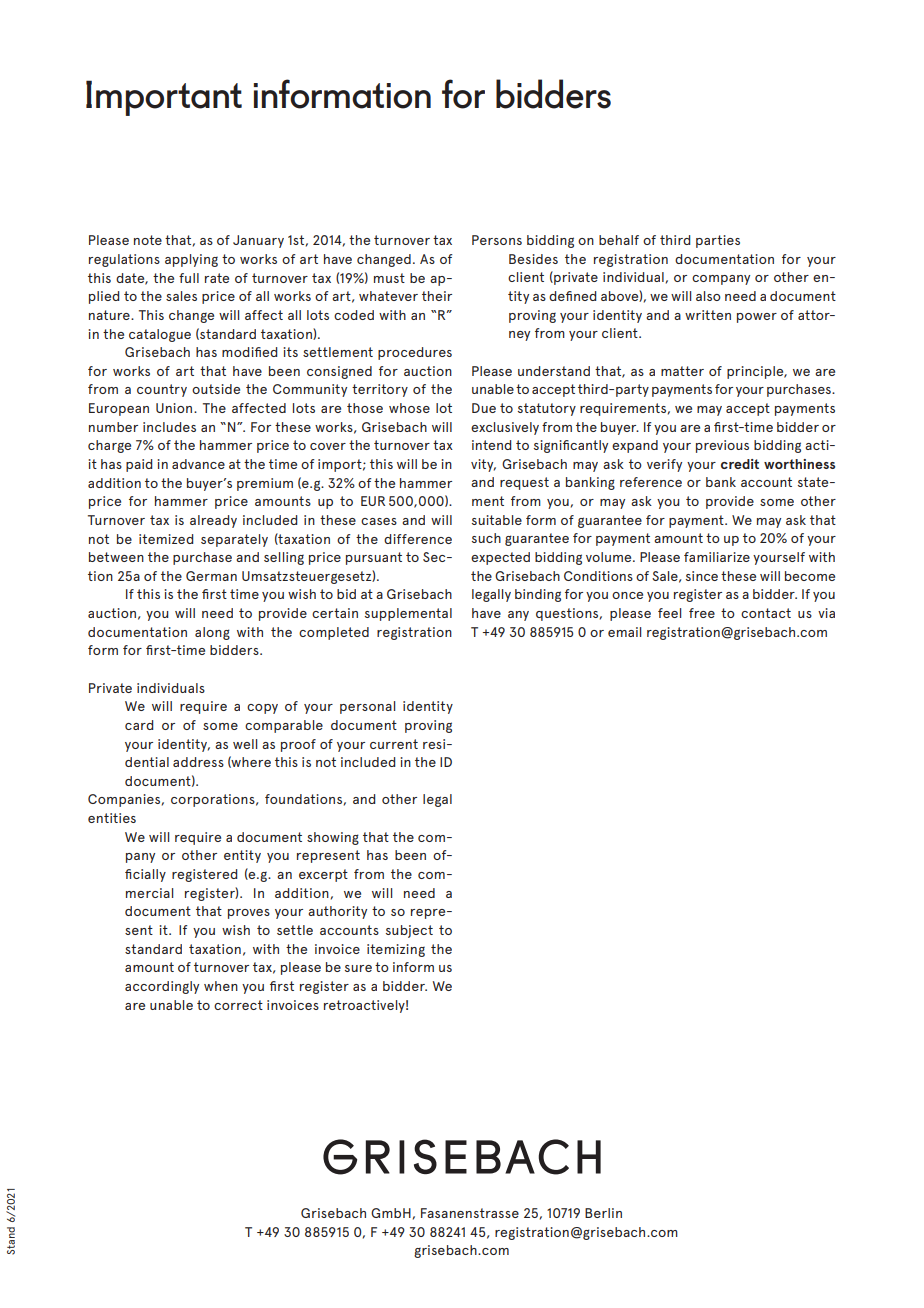 The image size is (924, 1308). I want to click on correct, so click(238, 1005).
